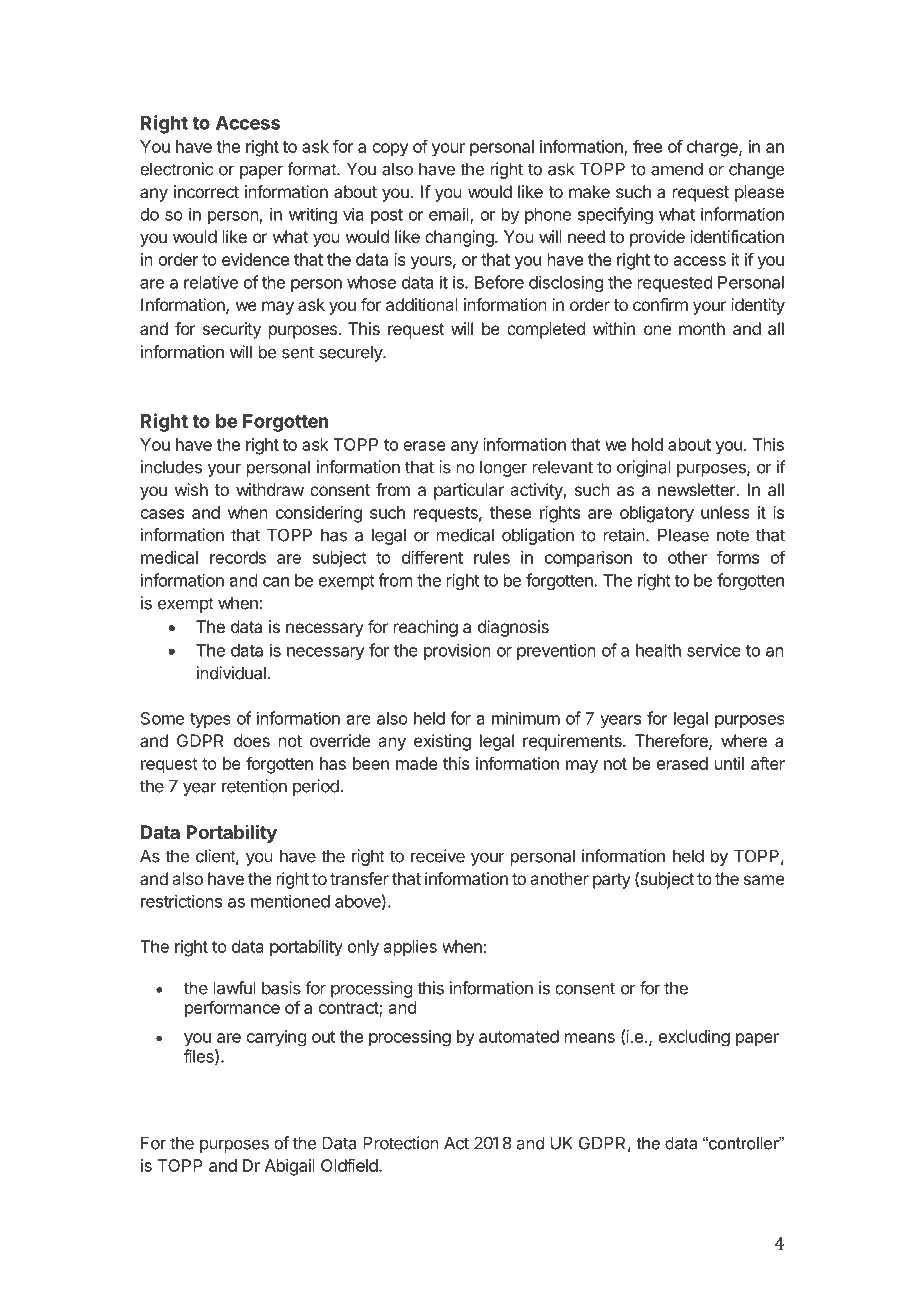 This image has height=1309, width=924. What do you see at coordinates (290, 1167) in the image?
I see `Abigail` at bounding box center [290, 1167].
